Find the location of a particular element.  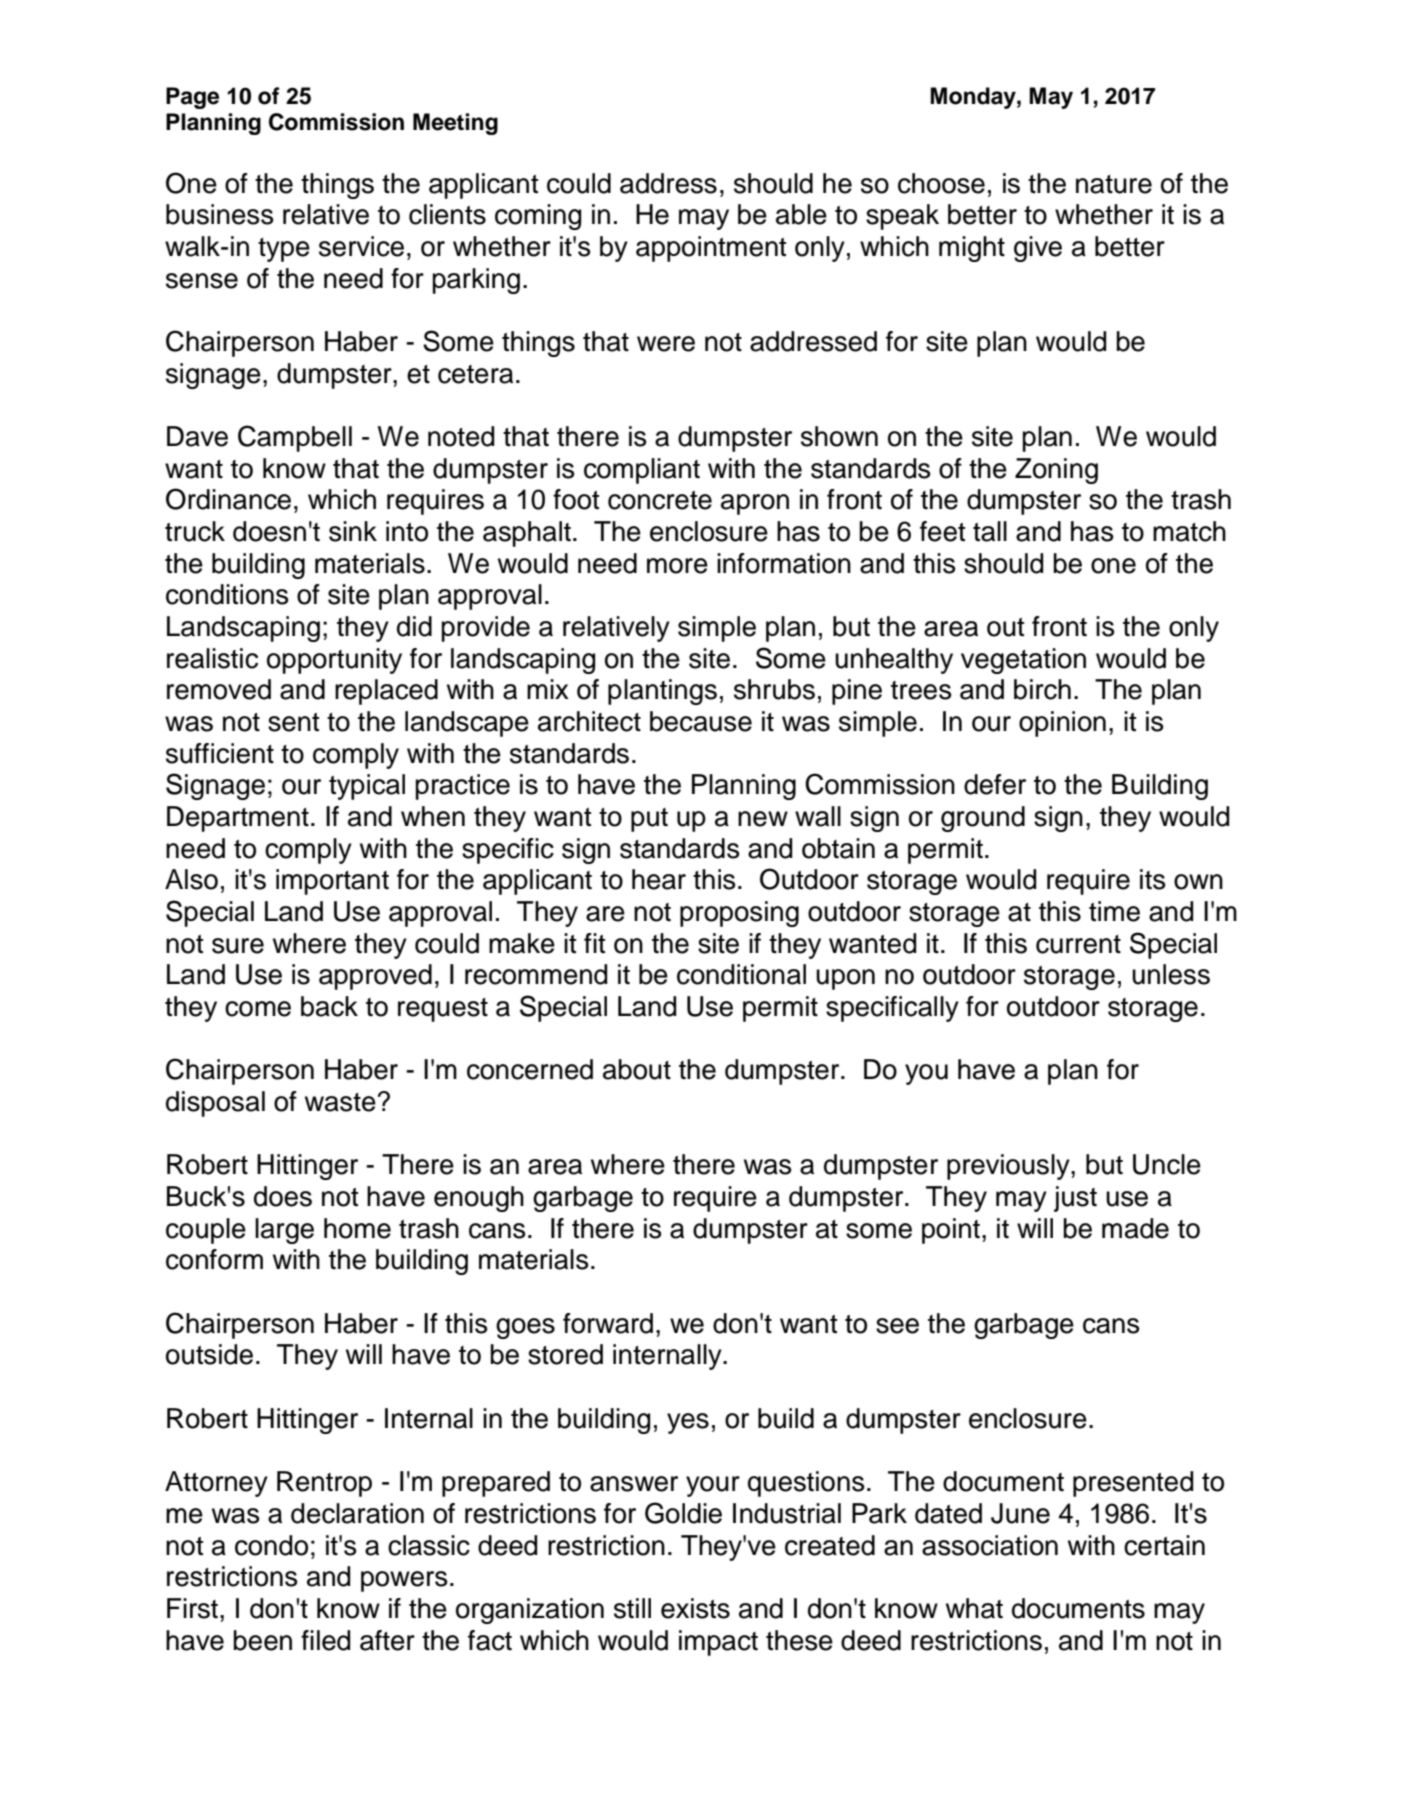

forward is located at coordinates (608, 1323).
